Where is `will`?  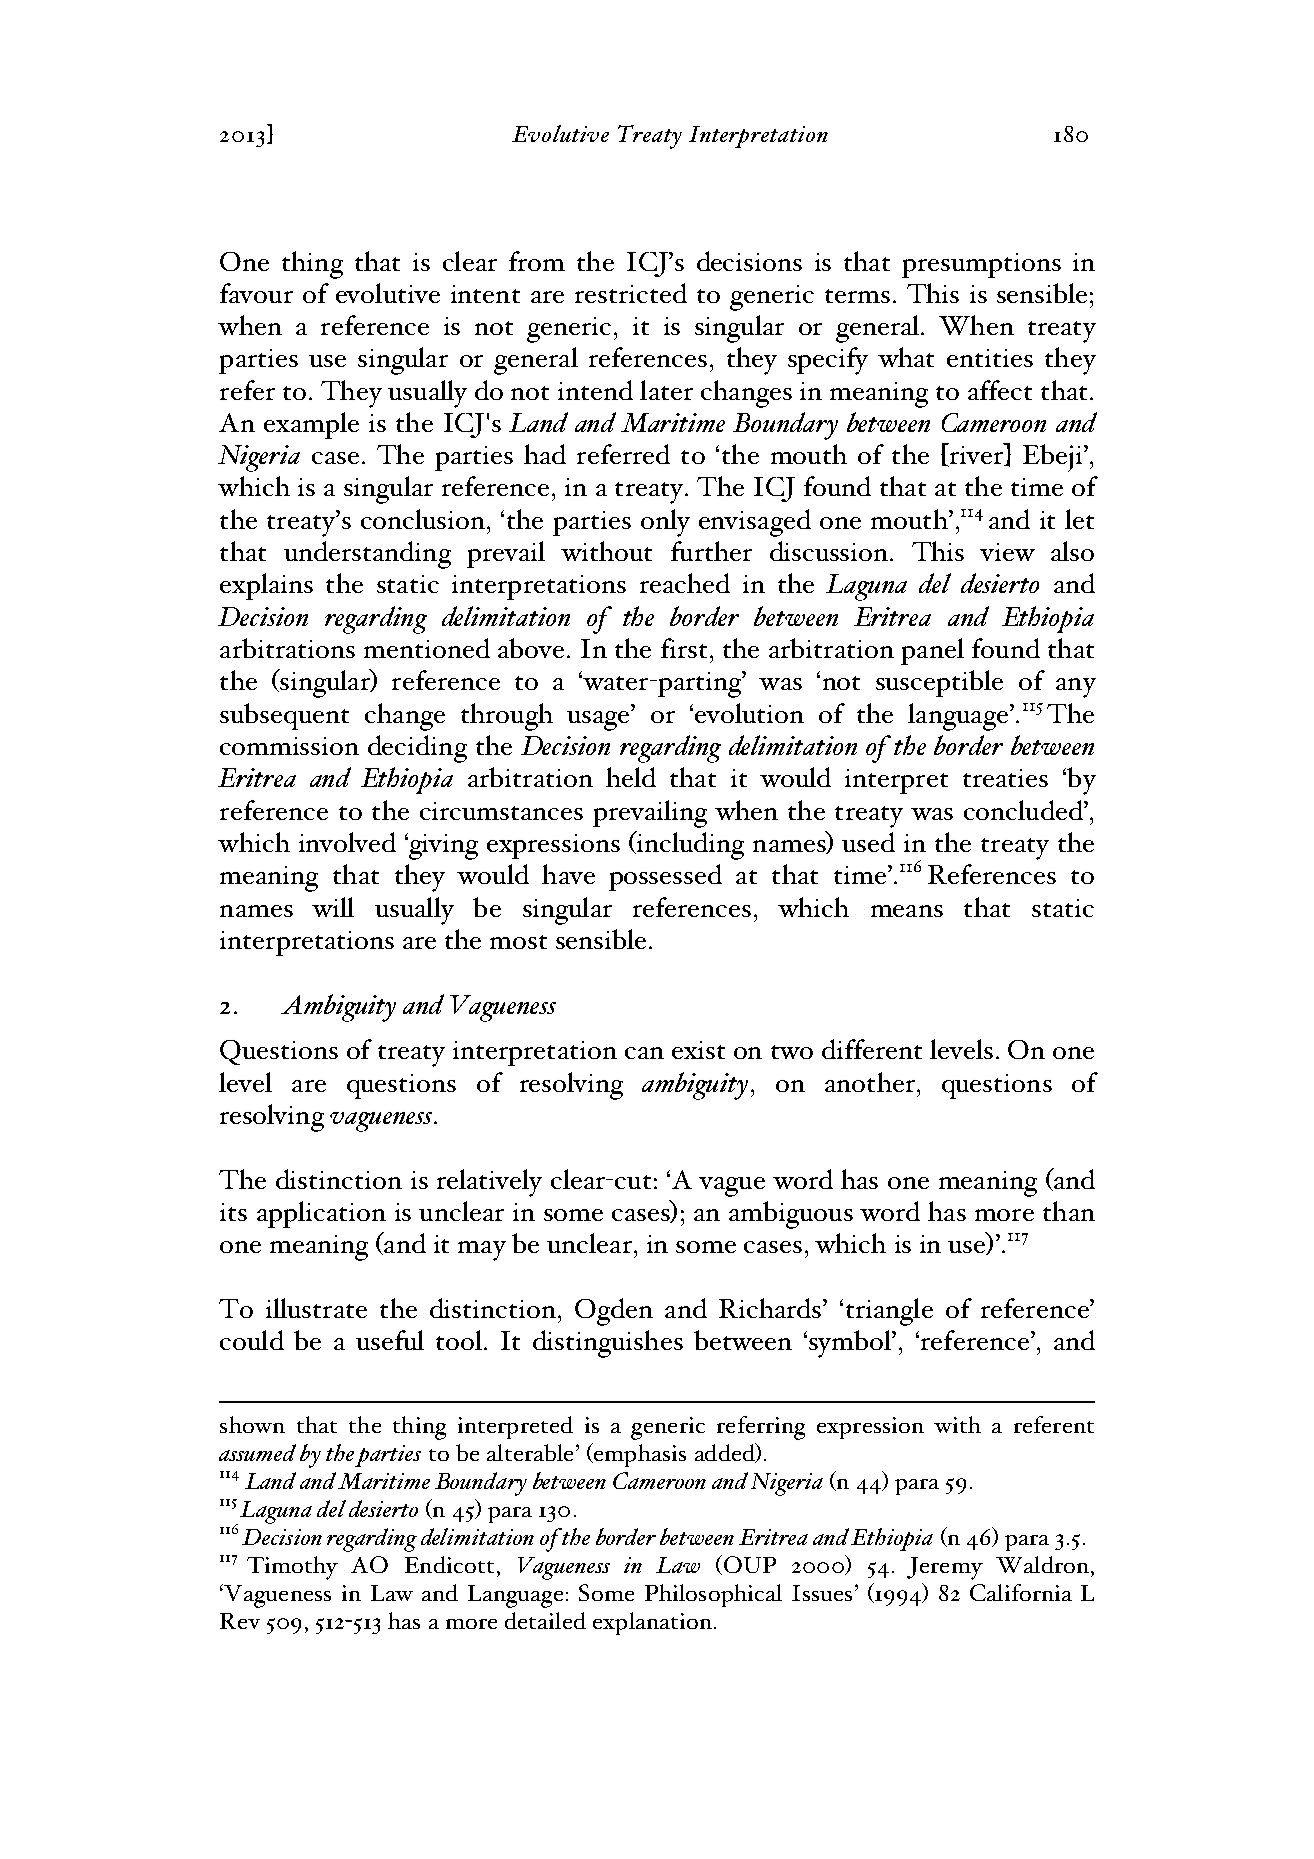 will is located at coordinates (333, 907).
